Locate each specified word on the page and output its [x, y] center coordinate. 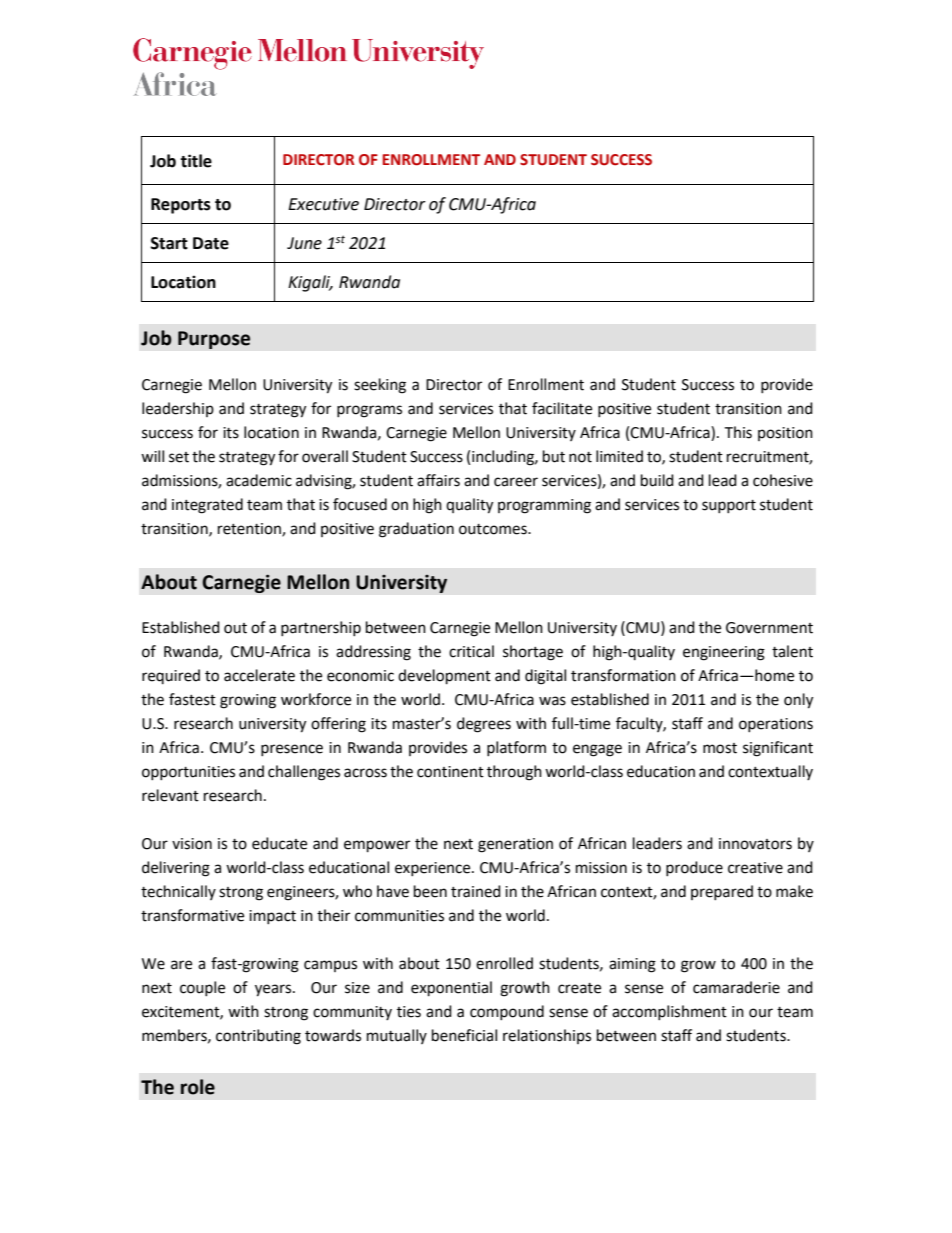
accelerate [259, 675]
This [738, 432]
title [196, 161]
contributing [258, 1037]
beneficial [464, 1035]
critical [471, 651]
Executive [323, 204]
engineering [724, 653]
